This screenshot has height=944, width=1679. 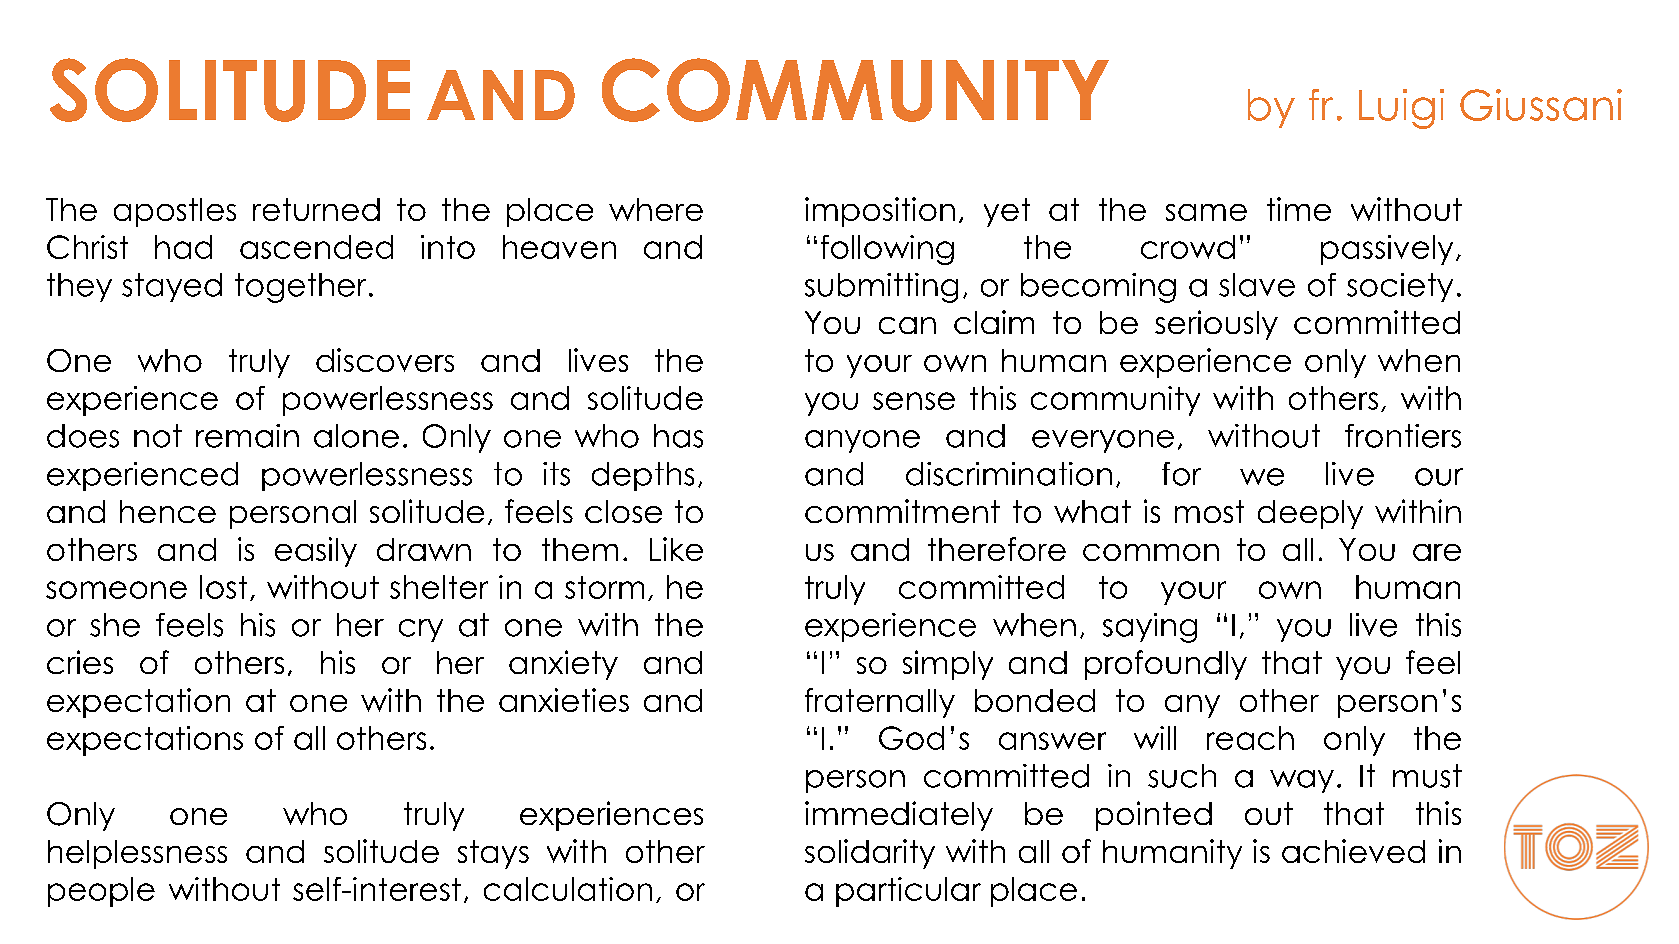 I want to click on Luigi, so click(x=1401, y=109).
